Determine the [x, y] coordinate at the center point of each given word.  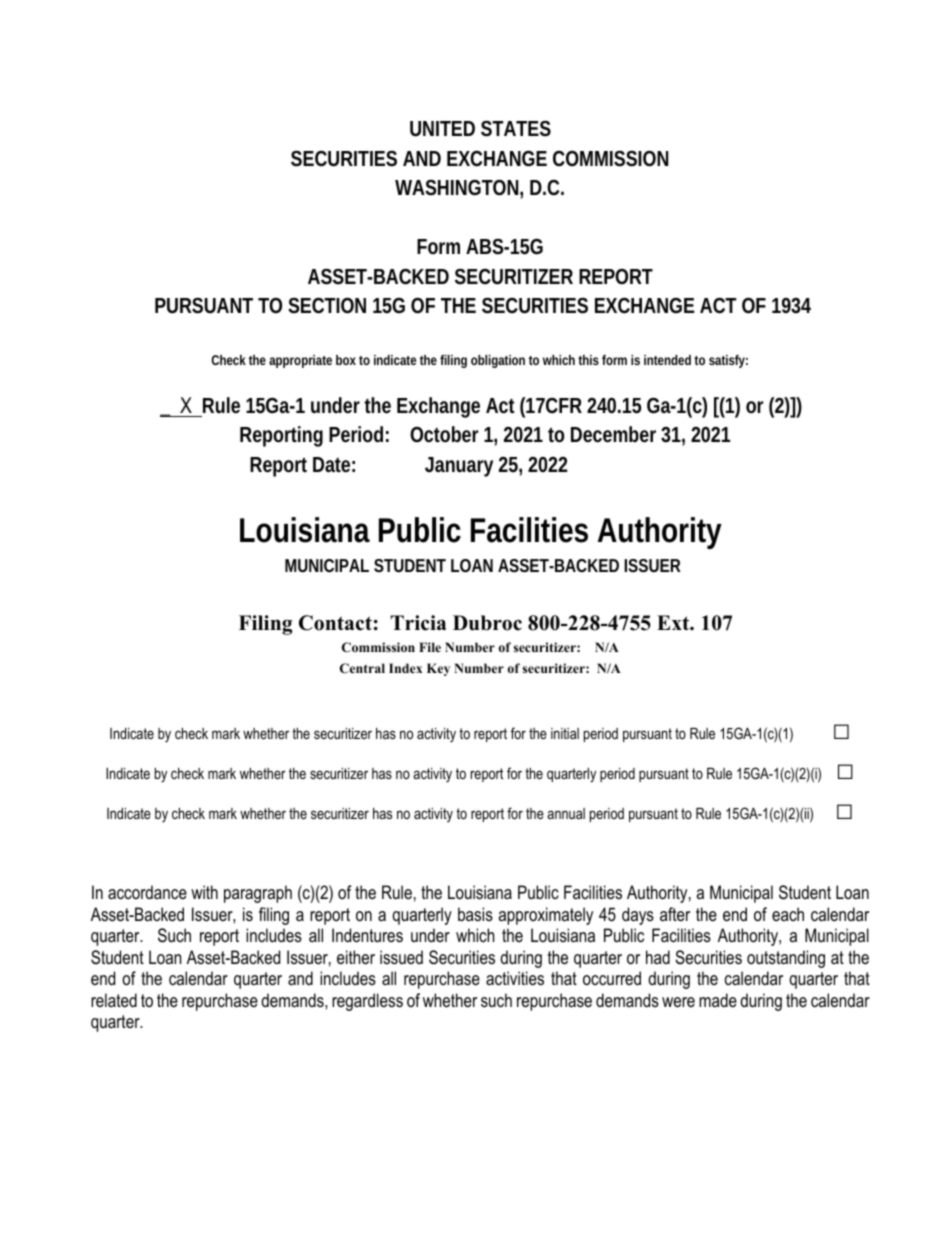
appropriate [300, 361]
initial [565, 733]
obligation [498, 361]
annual [566, 813]
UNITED [442, 129]
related [114, 1000]
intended [667, 360]
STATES [516, 129]
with [204, 892]
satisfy [728, 361]
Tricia [418, 623]
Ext [674, 622]
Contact [335, 623]
